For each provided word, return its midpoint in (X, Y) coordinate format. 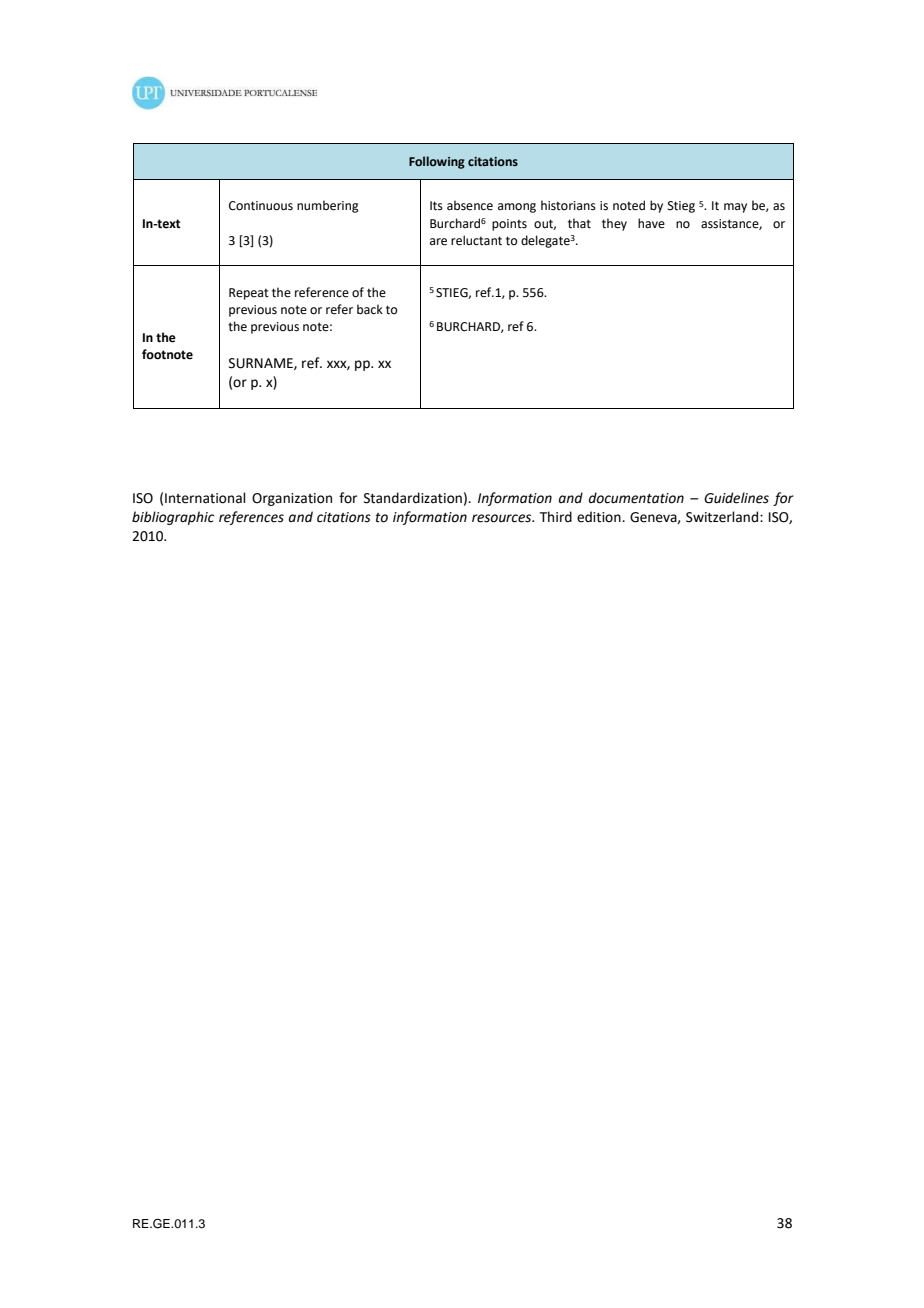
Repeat (249, 294)
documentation (636, 498)
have (651, 223)
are (438, 242)
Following (437, 162)
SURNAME (262, 364)
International (205, 498)
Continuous (261, 206)
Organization (292, 499)
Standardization (413, 498)
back (370, 309)
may (735, 208)
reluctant (476, 240)
